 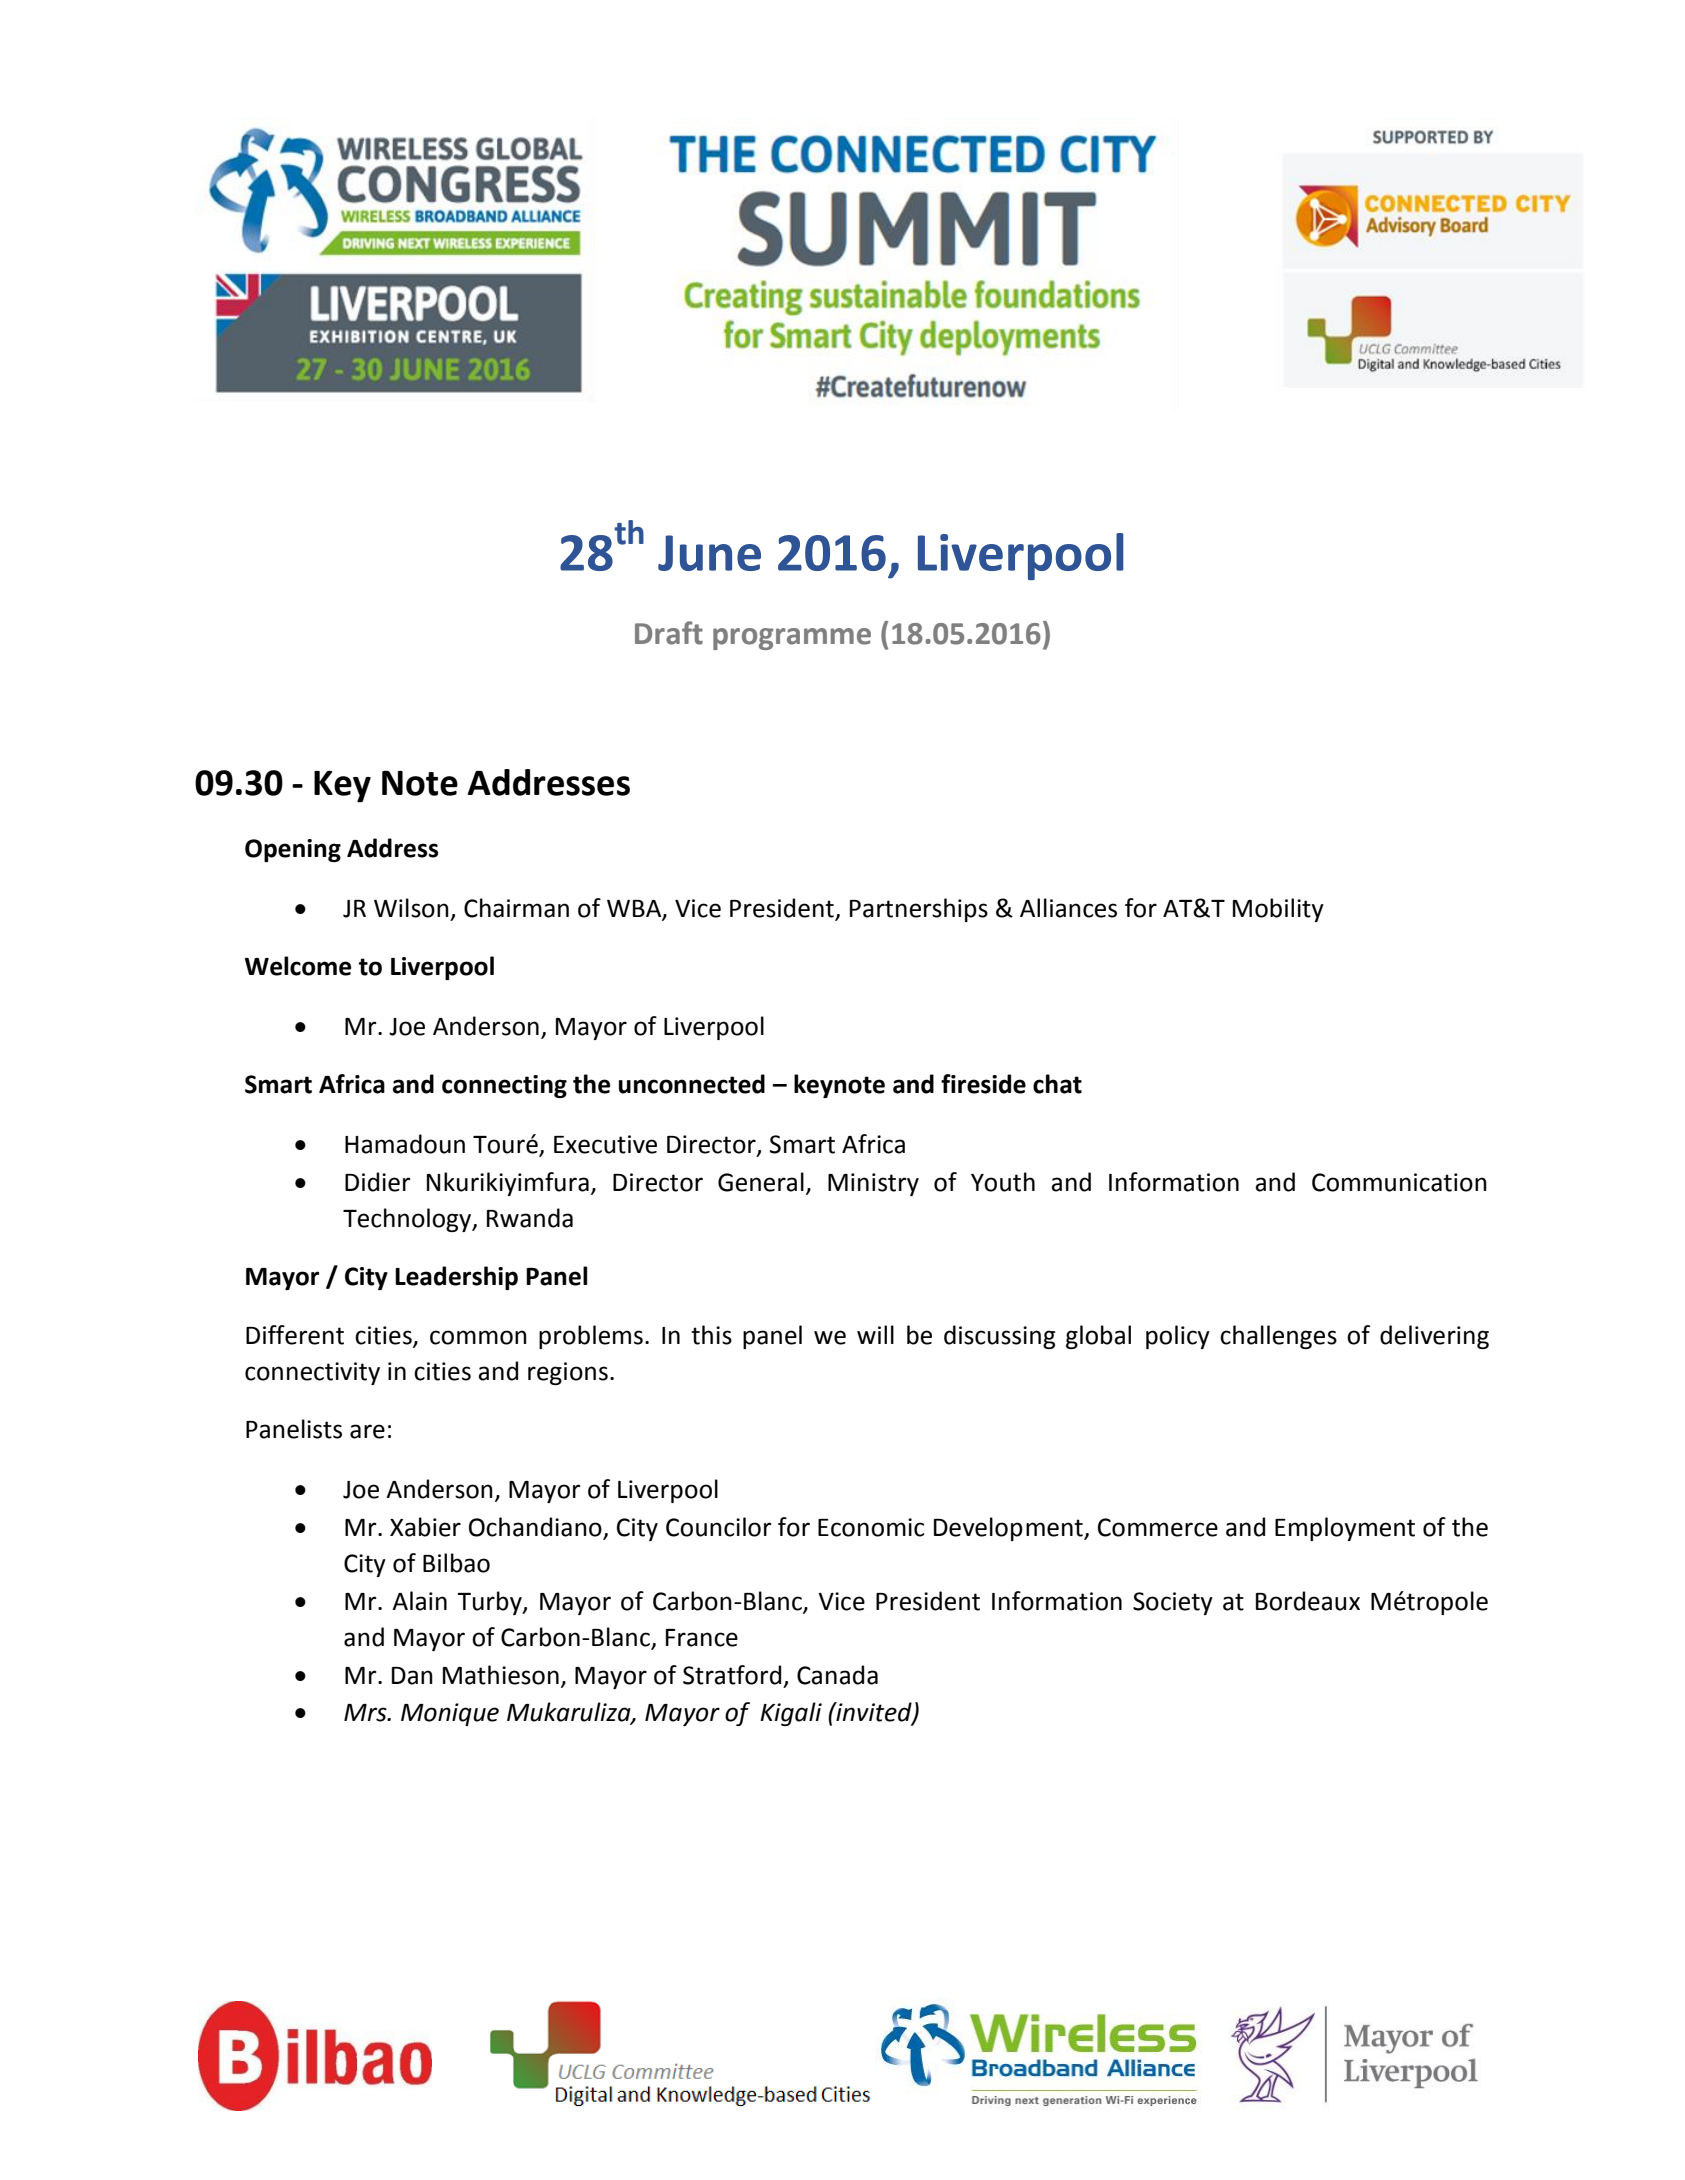 I want to click on challenges, so click(x=1278, y=1337).
